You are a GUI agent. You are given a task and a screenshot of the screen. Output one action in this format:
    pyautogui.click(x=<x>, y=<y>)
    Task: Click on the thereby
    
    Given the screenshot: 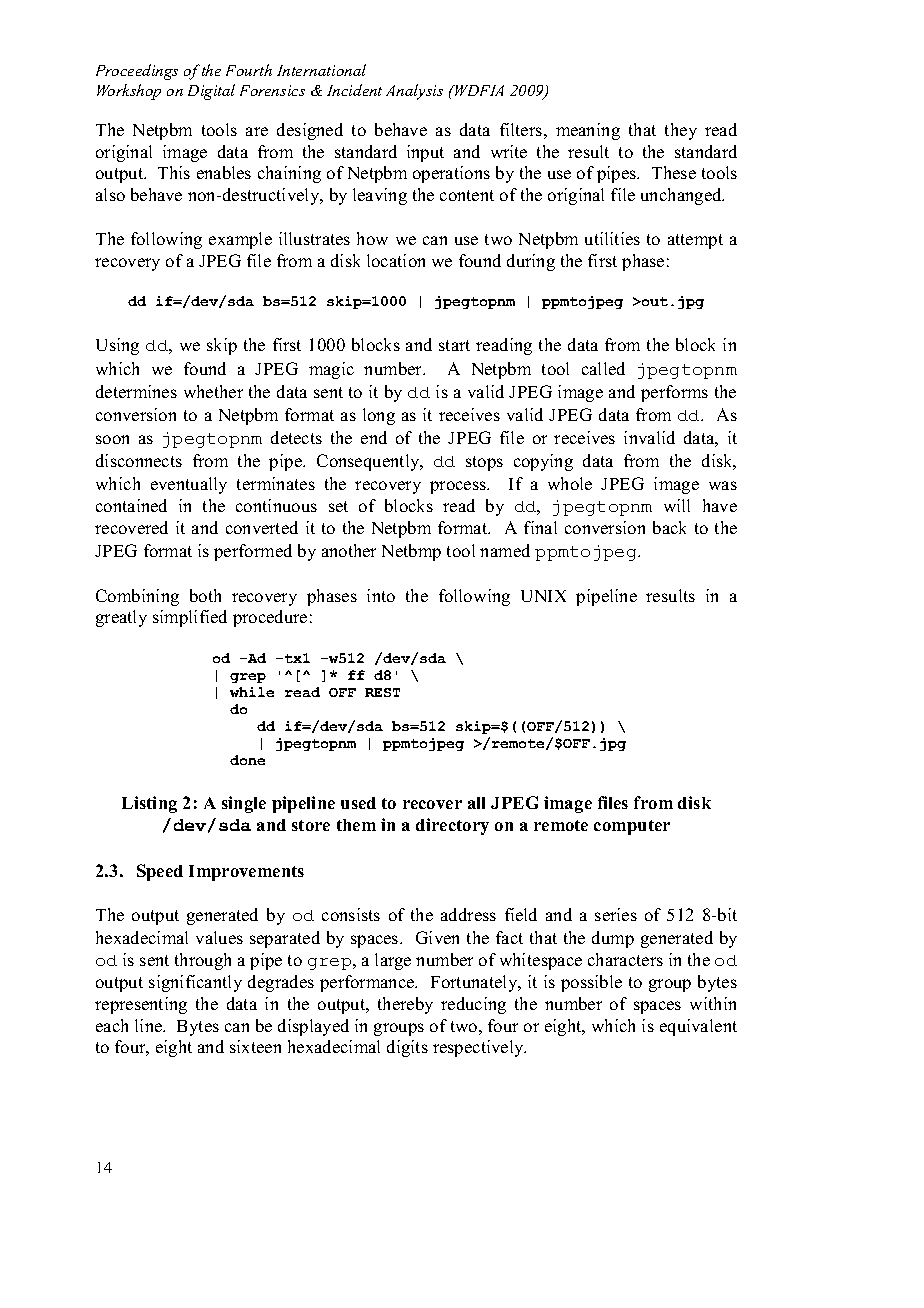 What is the action you would take?
    pyautogui.click(x=405, y=1005)
